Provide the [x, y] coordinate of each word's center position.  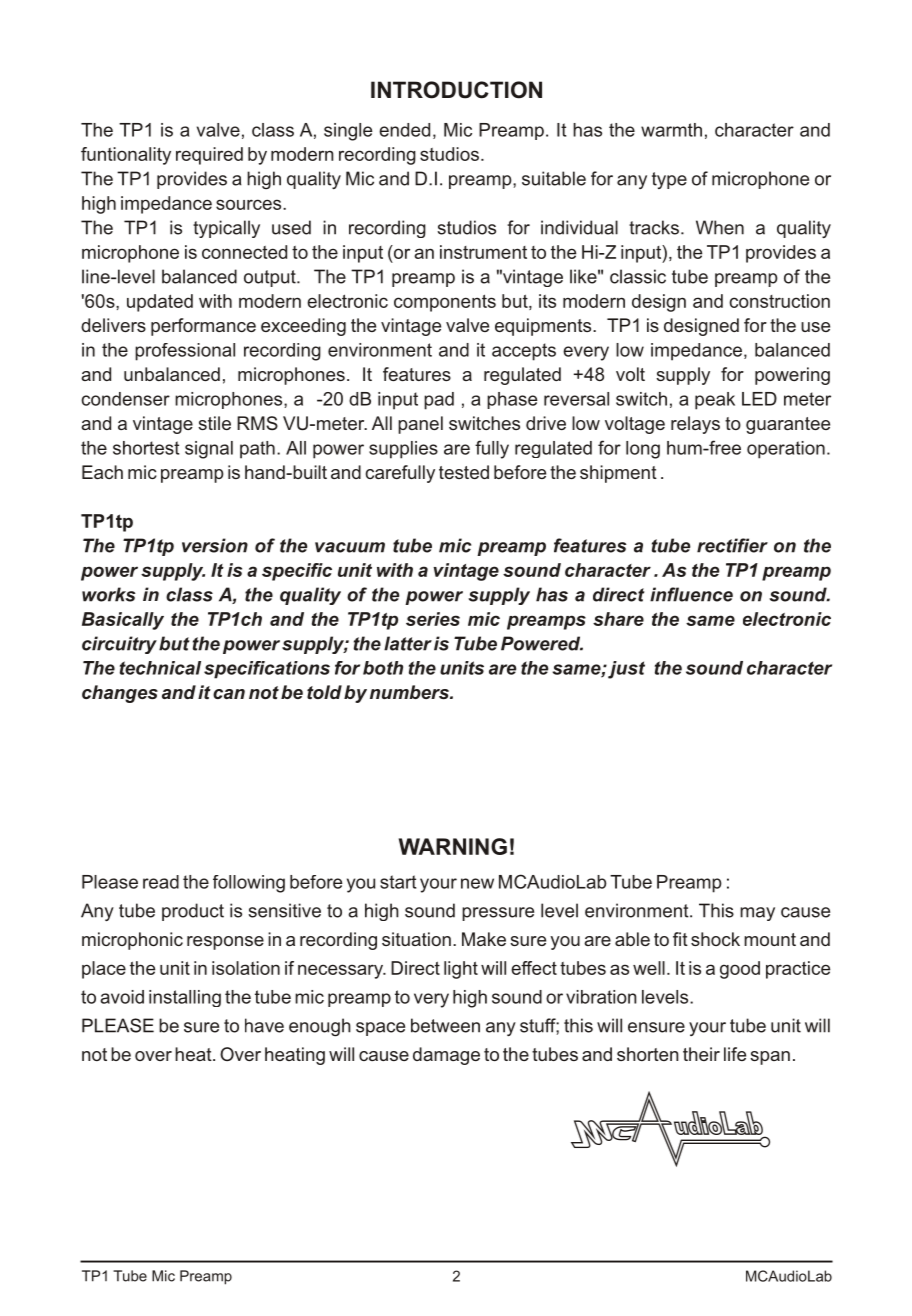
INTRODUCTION [456, 90]
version [215, 545]
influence [691, 594]
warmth [671, 130]
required [209, 156]
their [701, 1054]
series [433, 619]
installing [185, 998]
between [445, 1025]
